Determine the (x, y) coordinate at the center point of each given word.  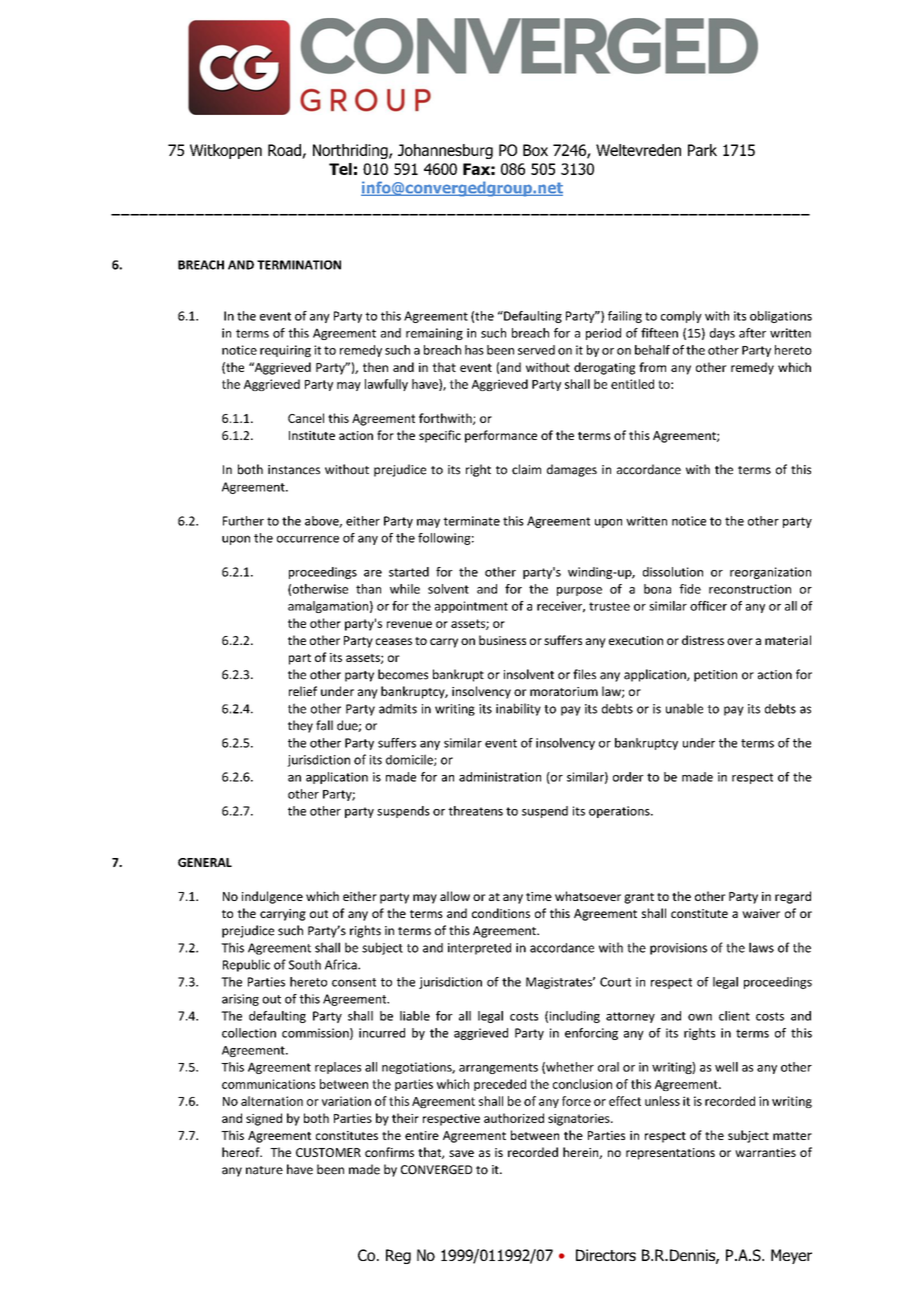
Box (535, 150)
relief (303, 691)
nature (264, 1170)
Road (285, 151)
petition (715, 676)
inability (518, 709)
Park (702, 150)
